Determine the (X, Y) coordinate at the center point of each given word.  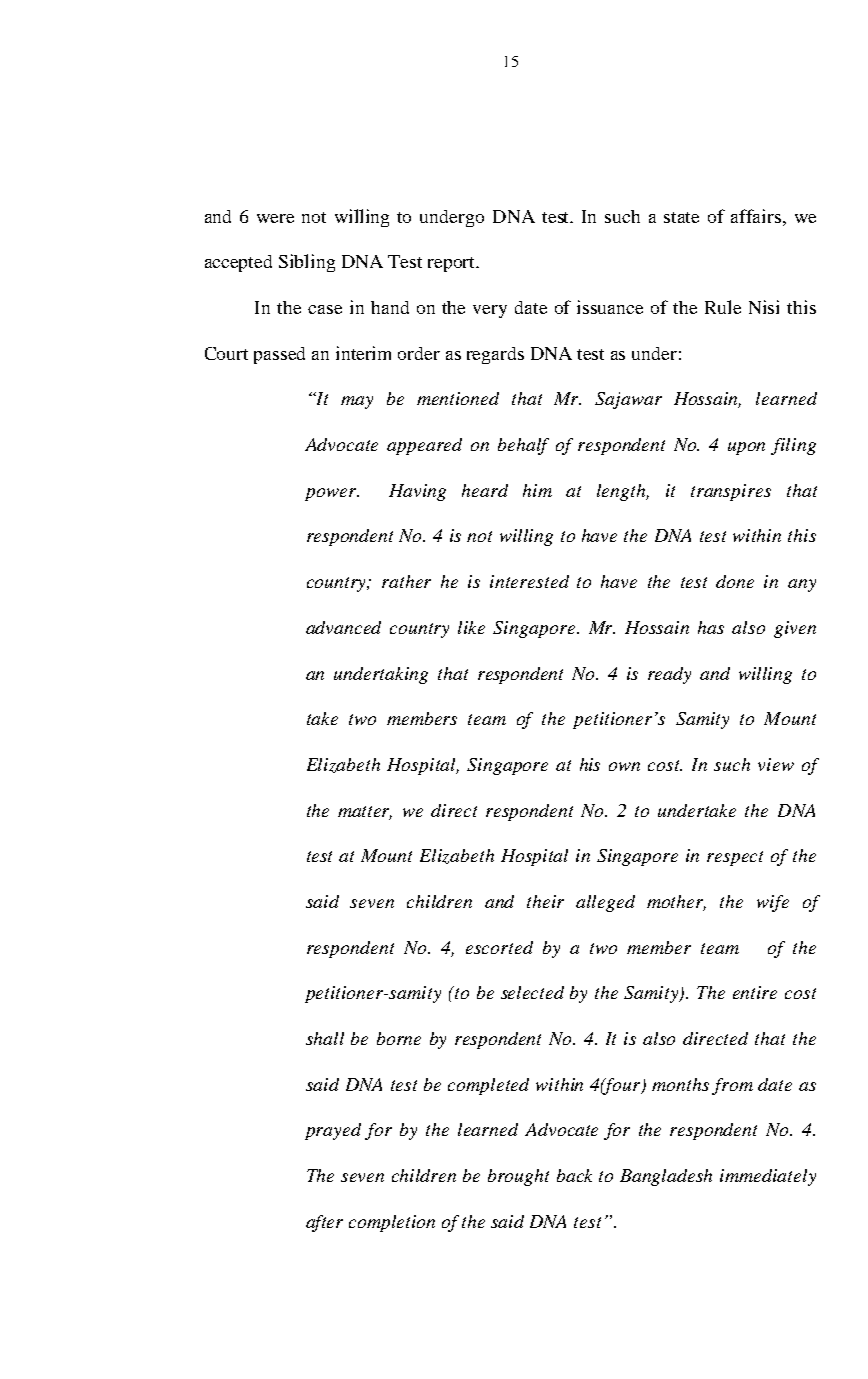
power (332, 494)
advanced (343, 627)
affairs (756, 216)
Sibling (307, 263)
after (324, 1223)
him (537, 490)
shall (325, 1038)
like (471, 627)
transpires (731, 492)
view (776, 764)
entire (755, 992)
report (453, 264)
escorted (499, 947)
